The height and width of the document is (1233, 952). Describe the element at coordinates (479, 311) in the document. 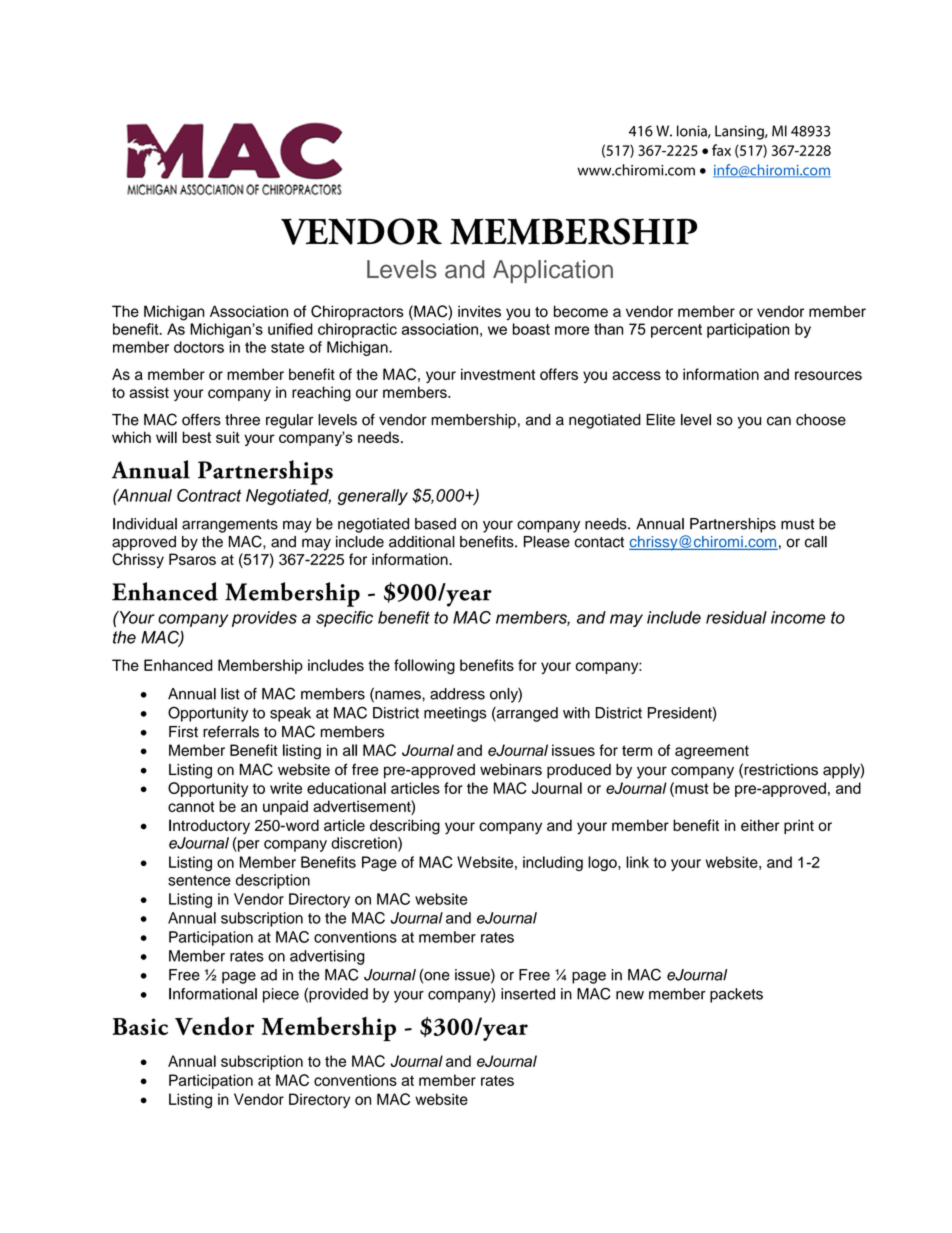

I see `invites` at that location.
